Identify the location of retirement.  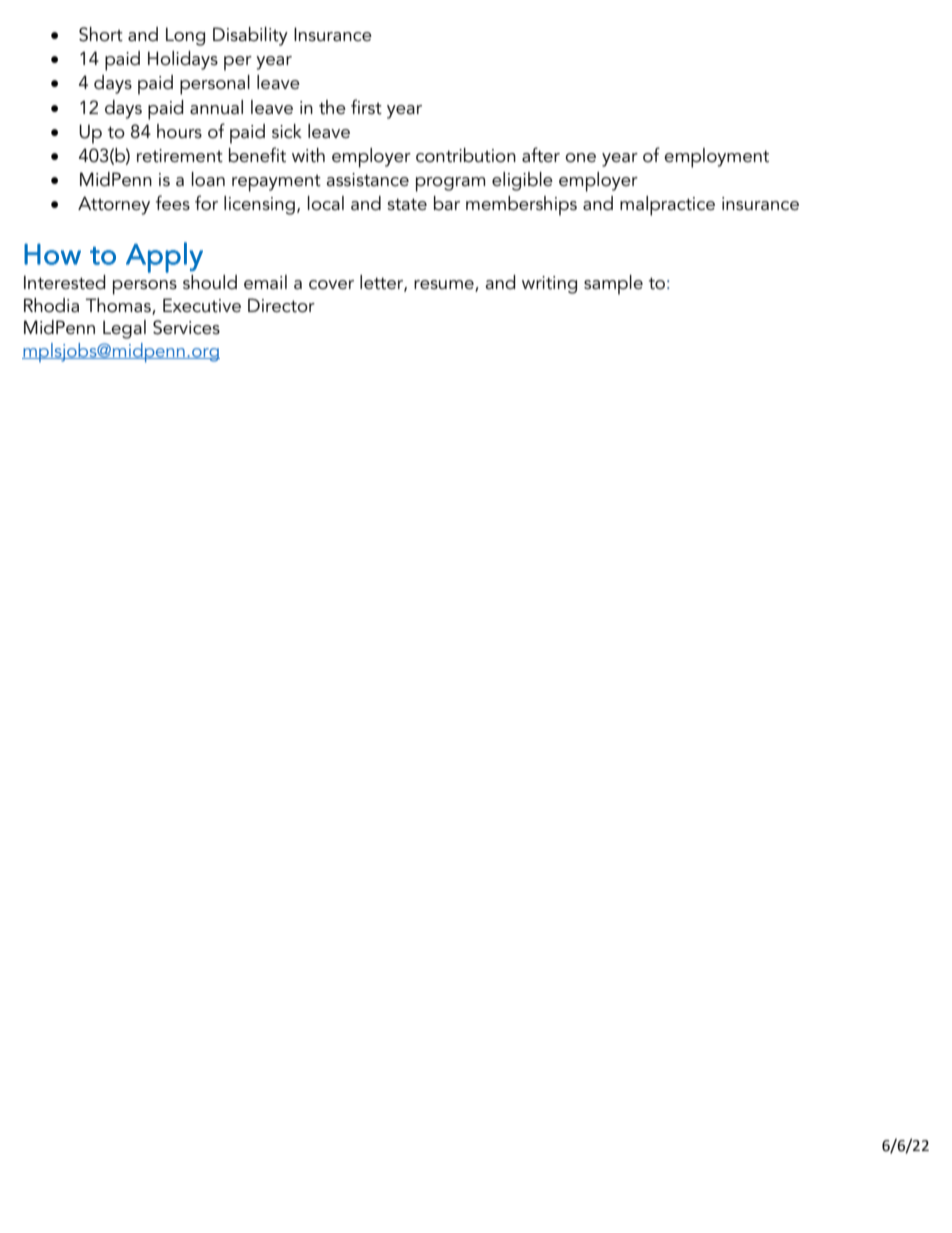
(180, 156).
